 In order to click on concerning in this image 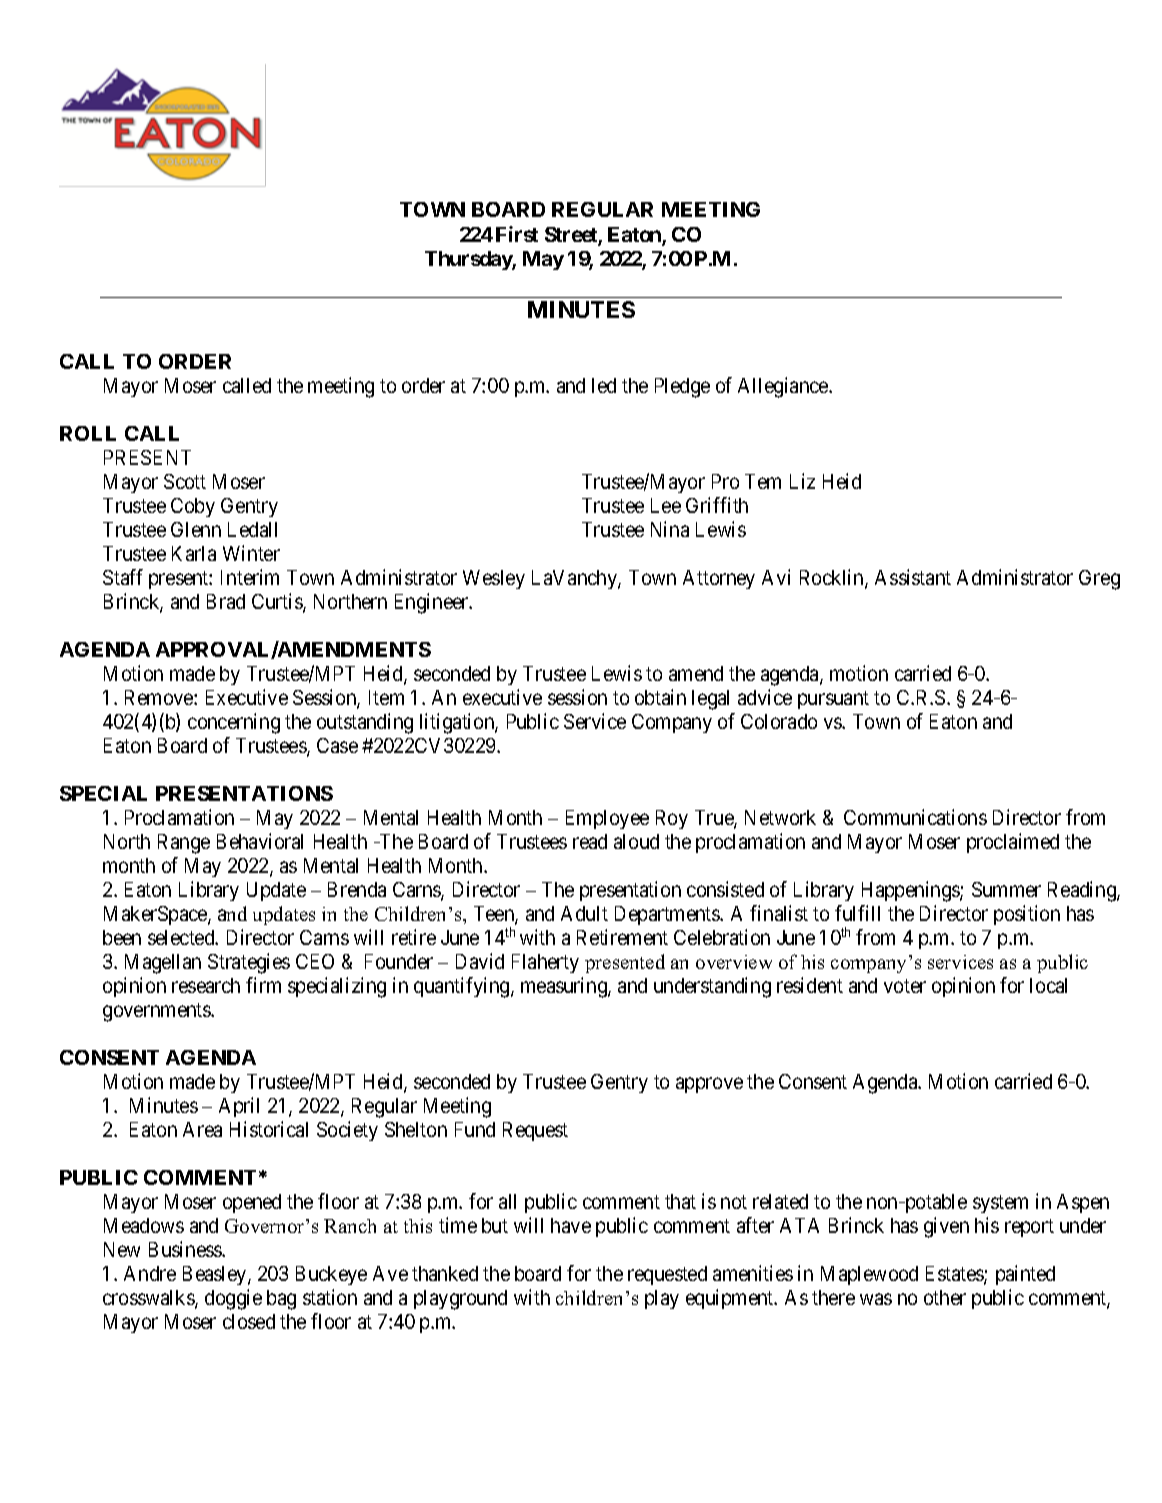, I will do `click(234, 723)`.
